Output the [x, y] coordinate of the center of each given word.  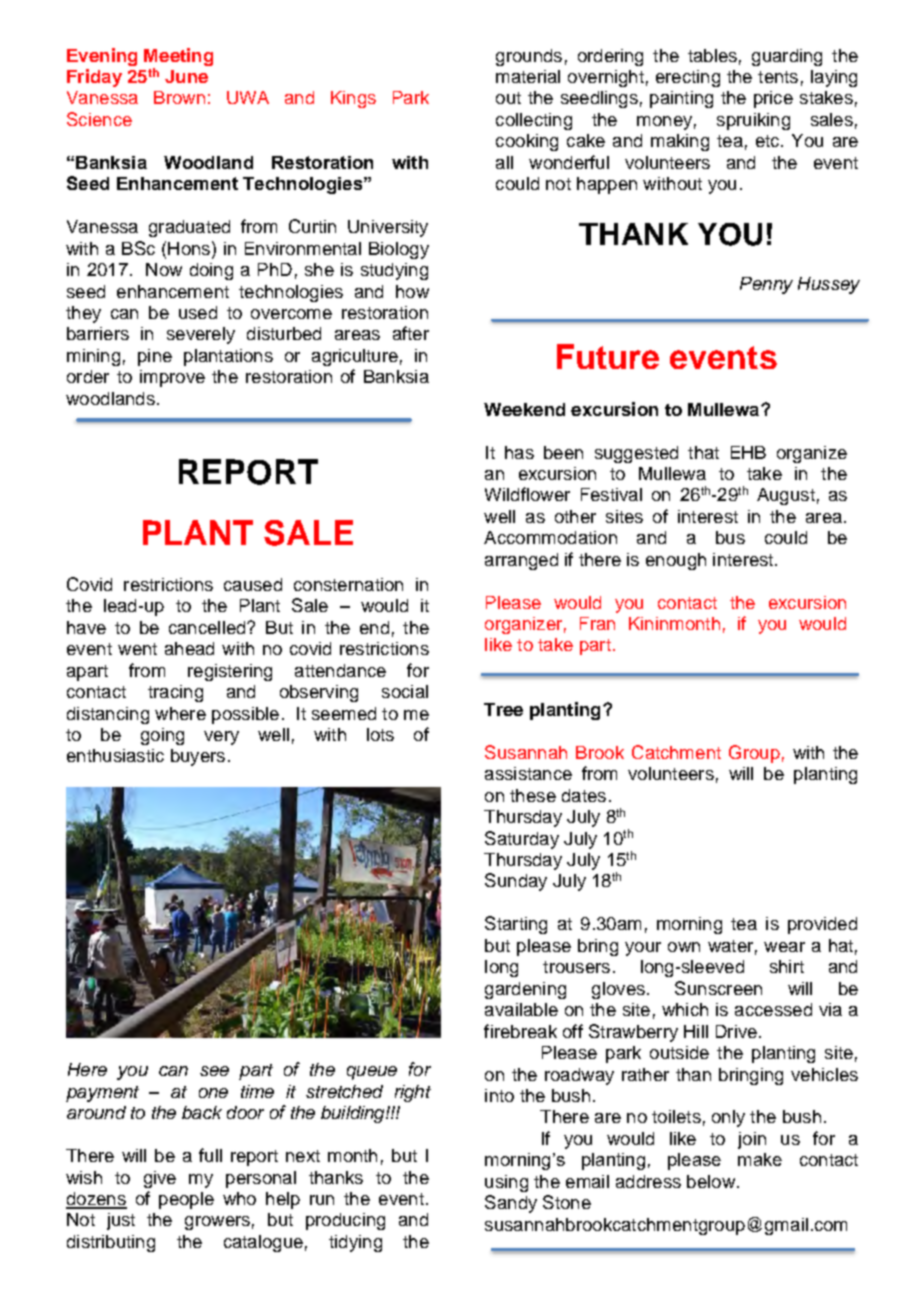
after [411, 333]
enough [676, 561]
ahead [189, 648]
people [186, 1200]
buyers [198, 757]
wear [784, 947]
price [773, 99]
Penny [766, 285]
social [405, 691]
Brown [179, 97]
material [528, 76]
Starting [516, 925]
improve [172, 378]
